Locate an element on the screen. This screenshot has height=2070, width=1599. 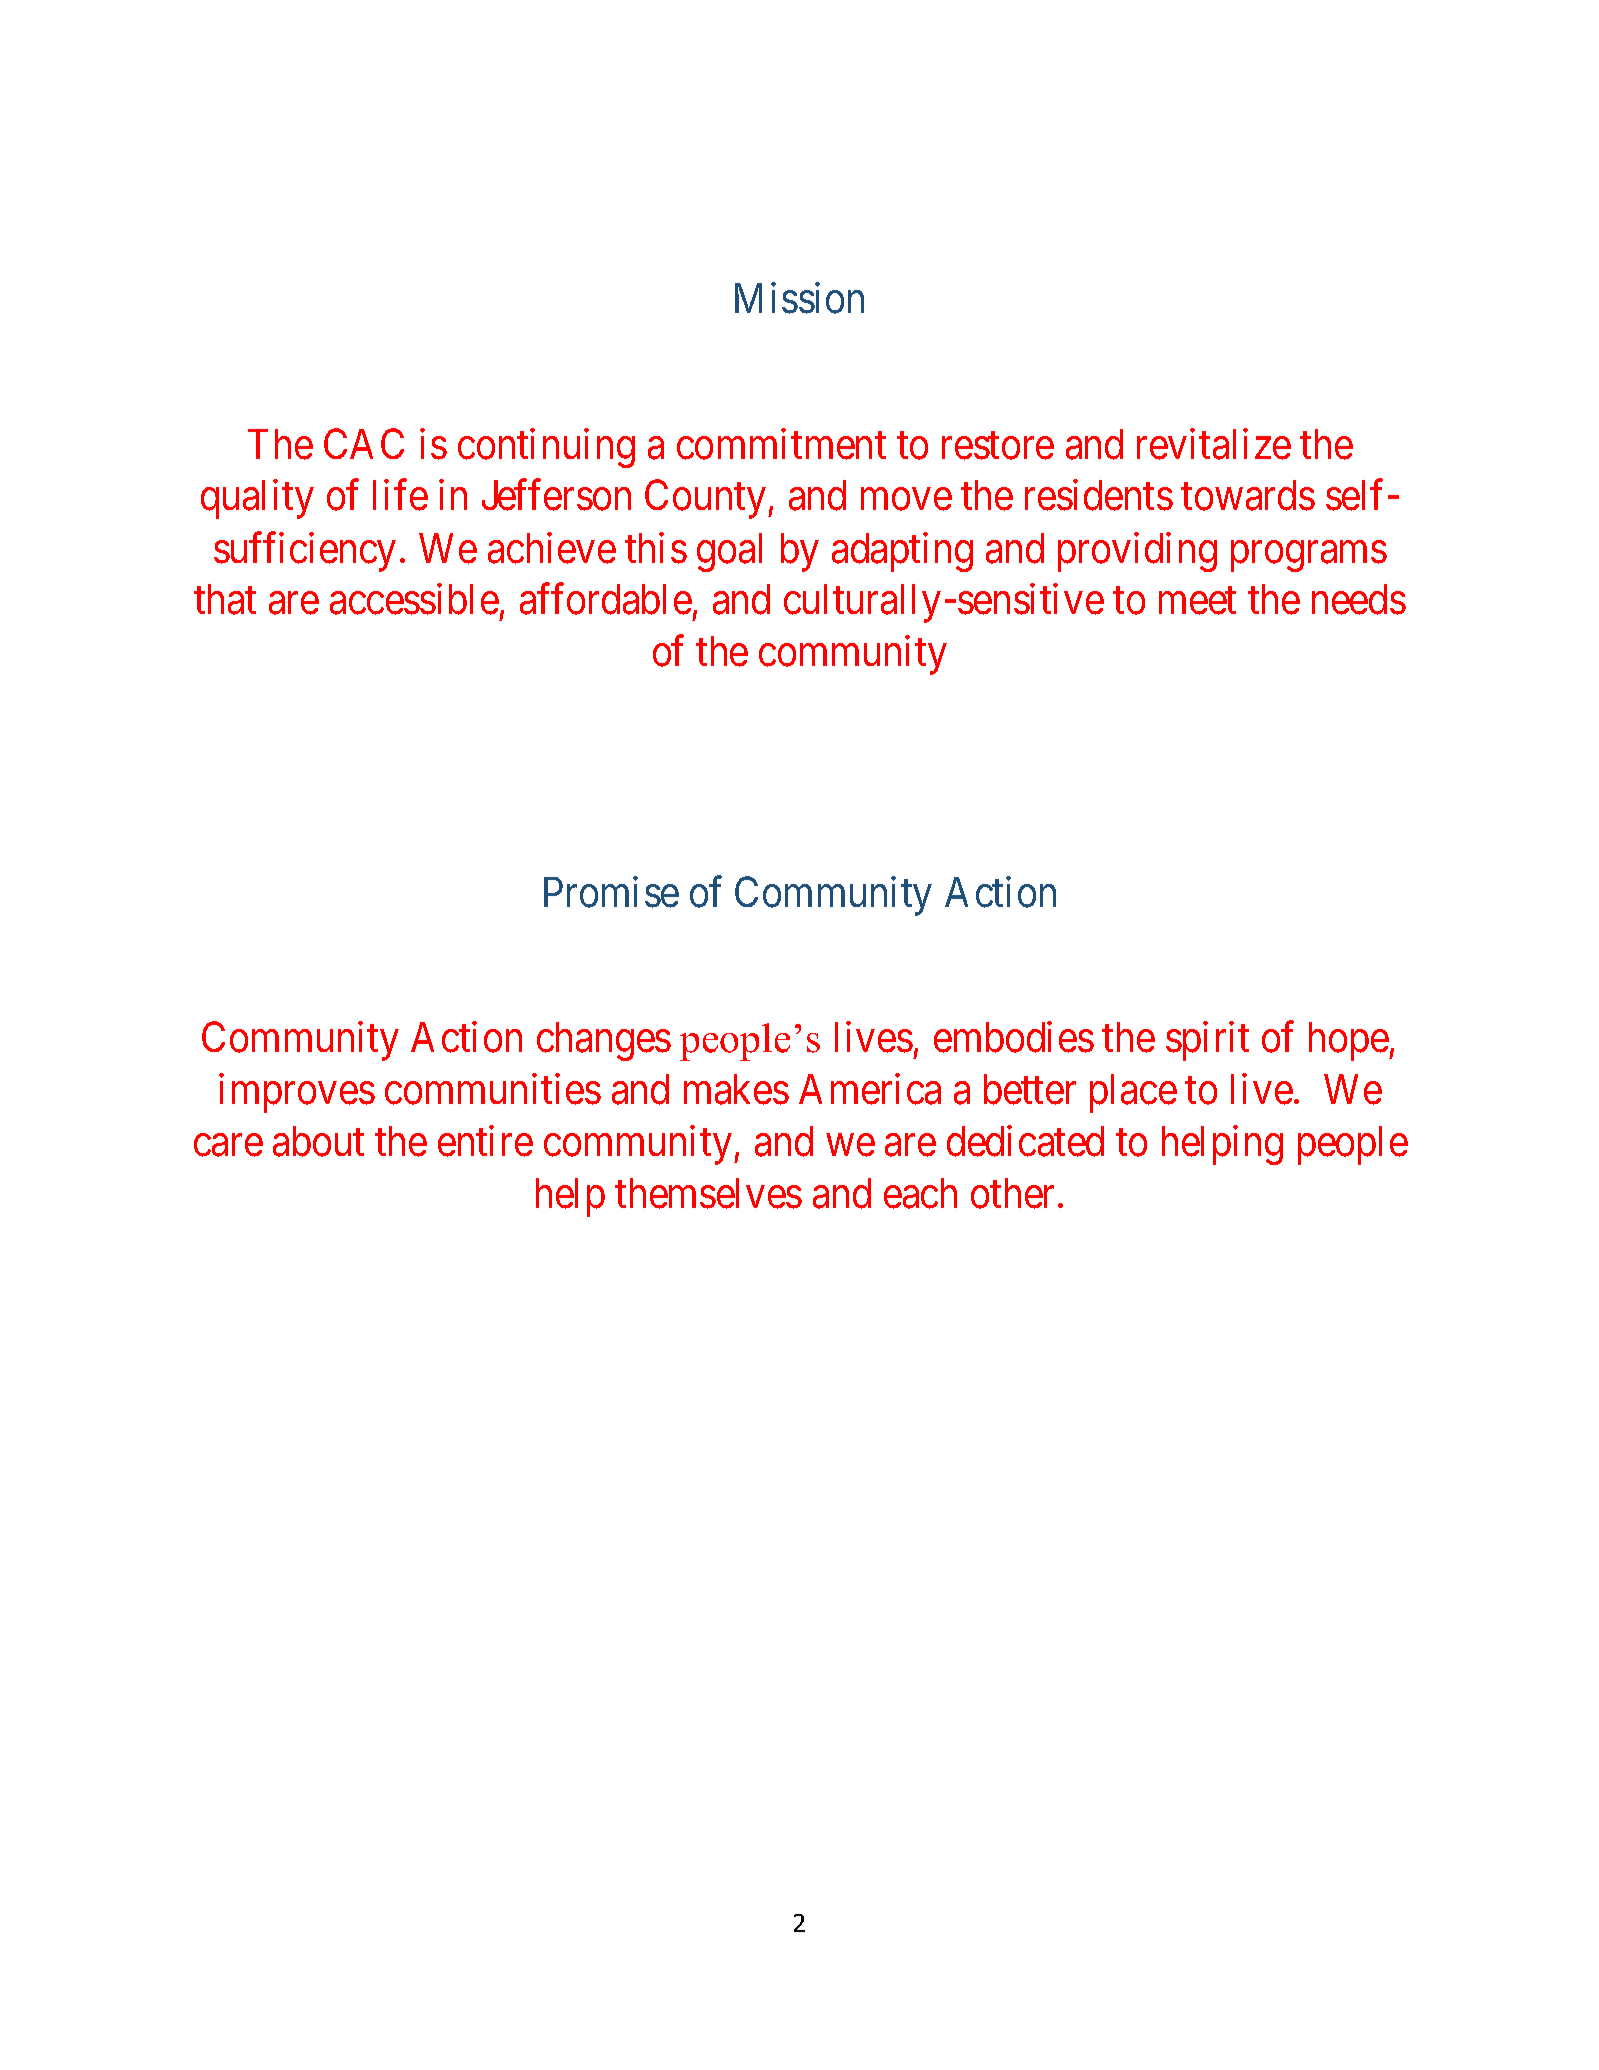
Promise is located at coordinates (611, 892).
